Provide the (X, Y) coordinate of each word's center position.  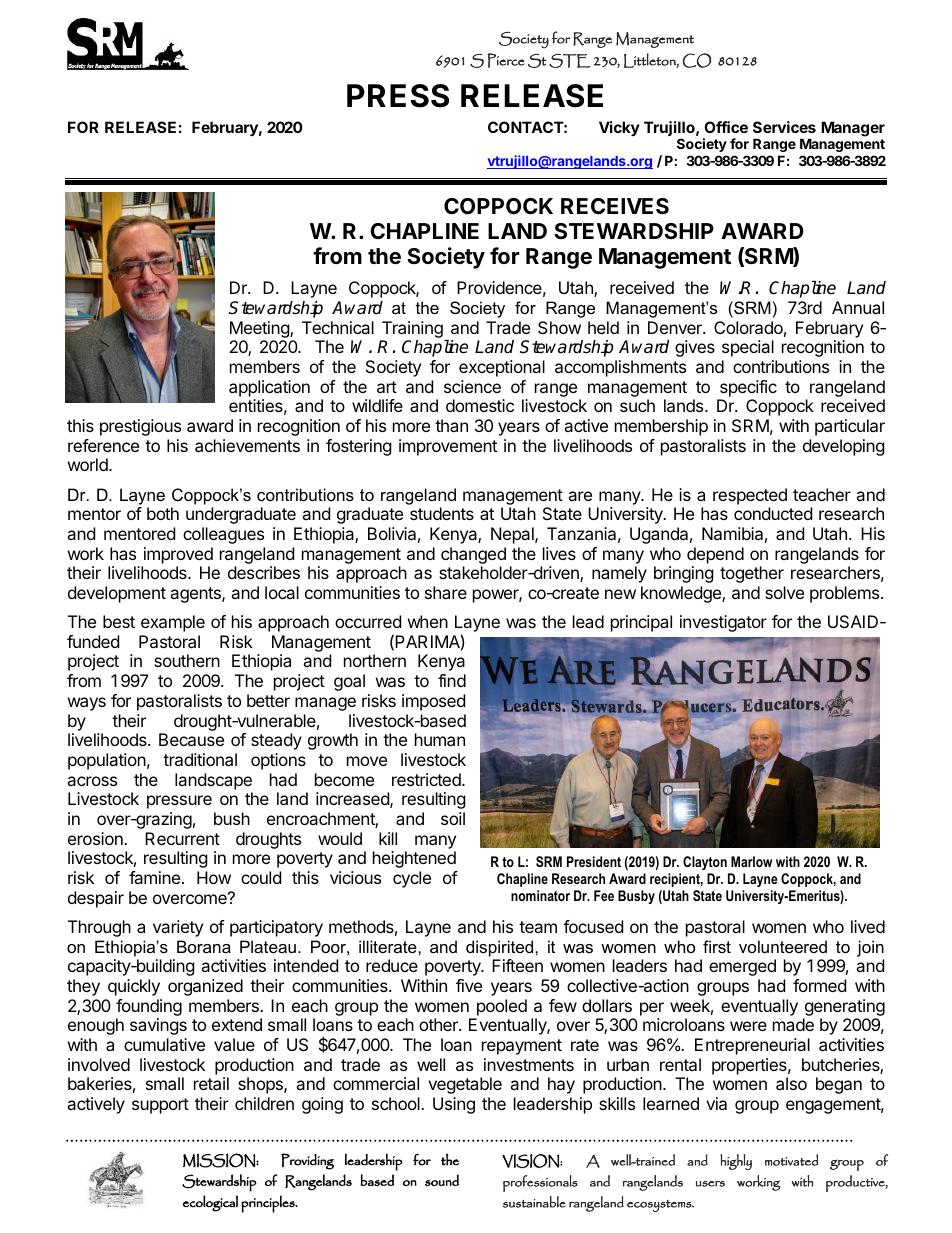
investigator (723, 623)
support (160, 1106)
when (428, 621)
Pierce (505, 60)
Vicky (619, 128)
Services (784, 127)
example (173, 623)
